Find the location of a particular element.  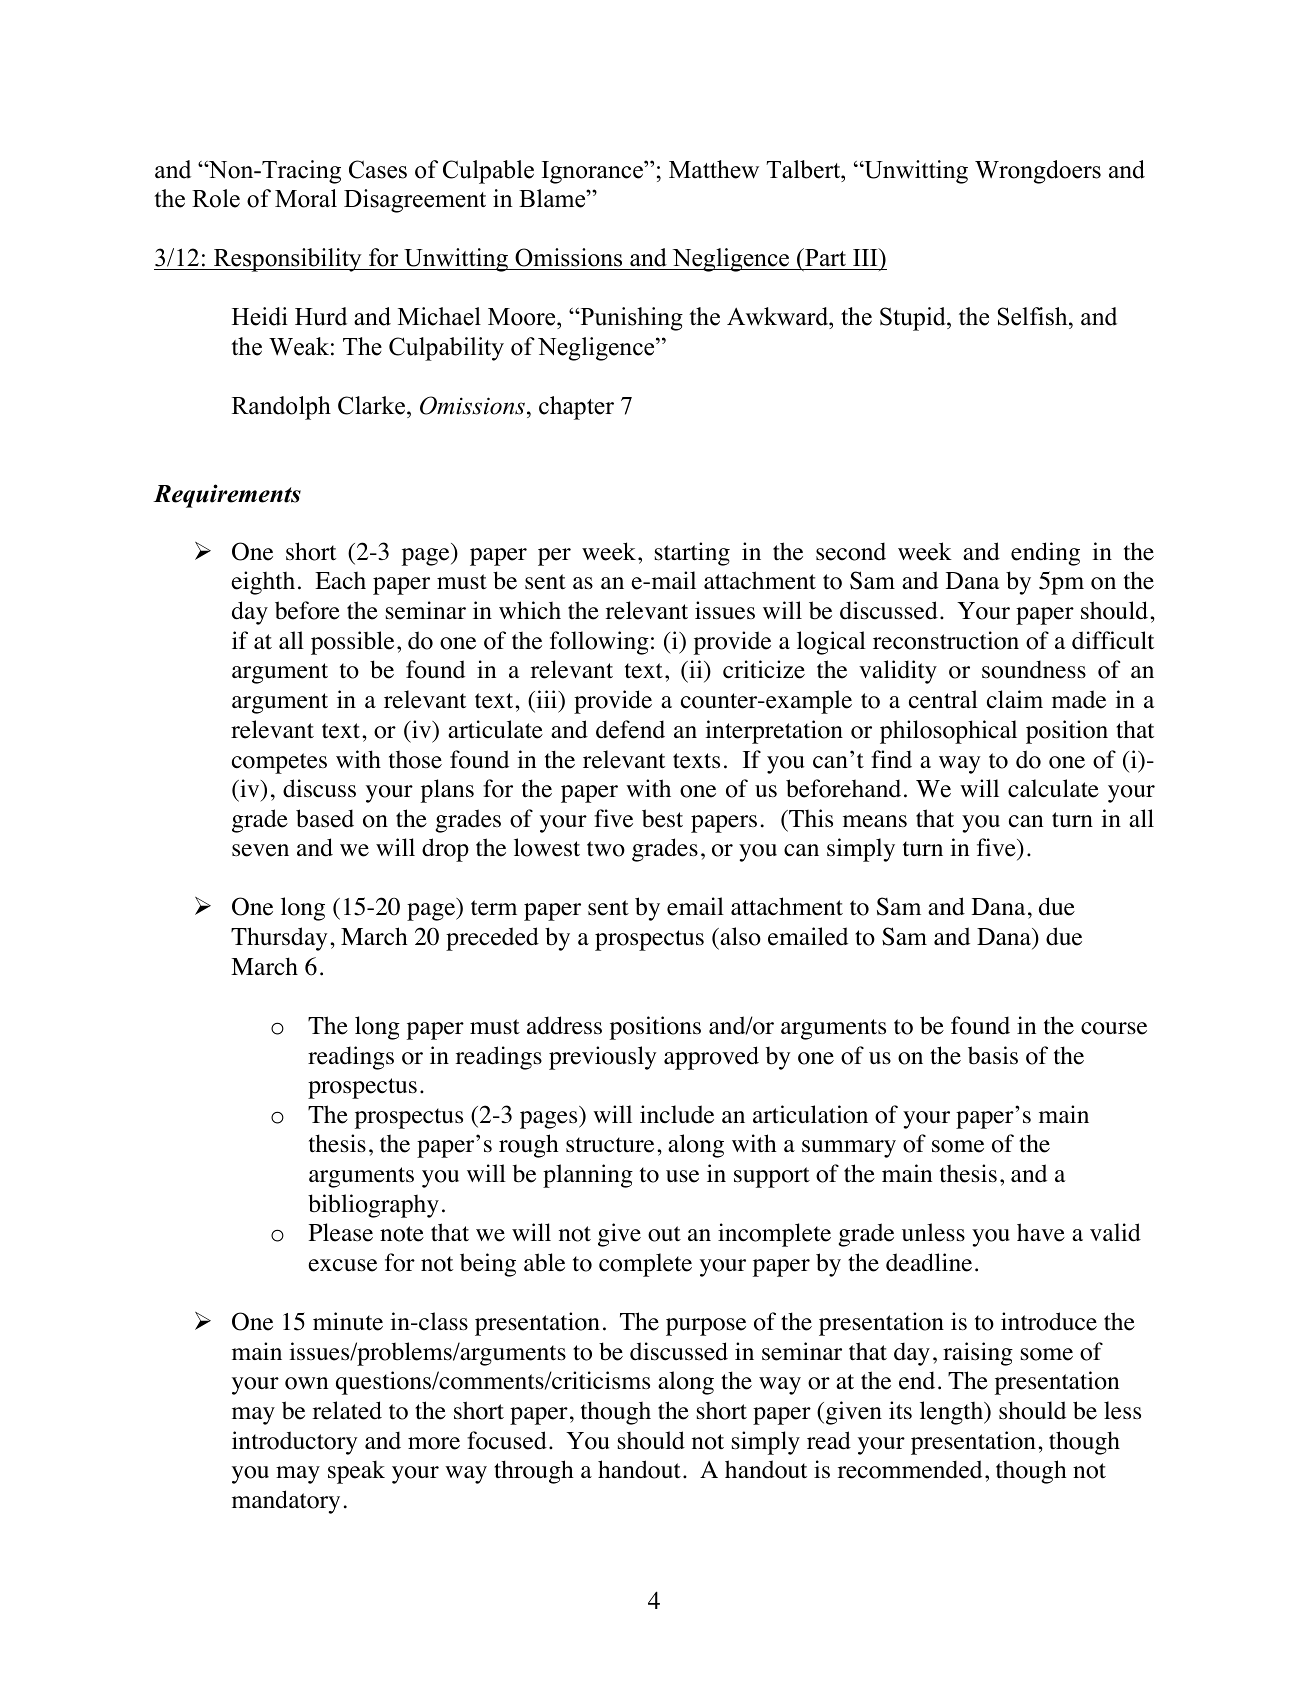

speak is located at coordinates (356, 1472).
